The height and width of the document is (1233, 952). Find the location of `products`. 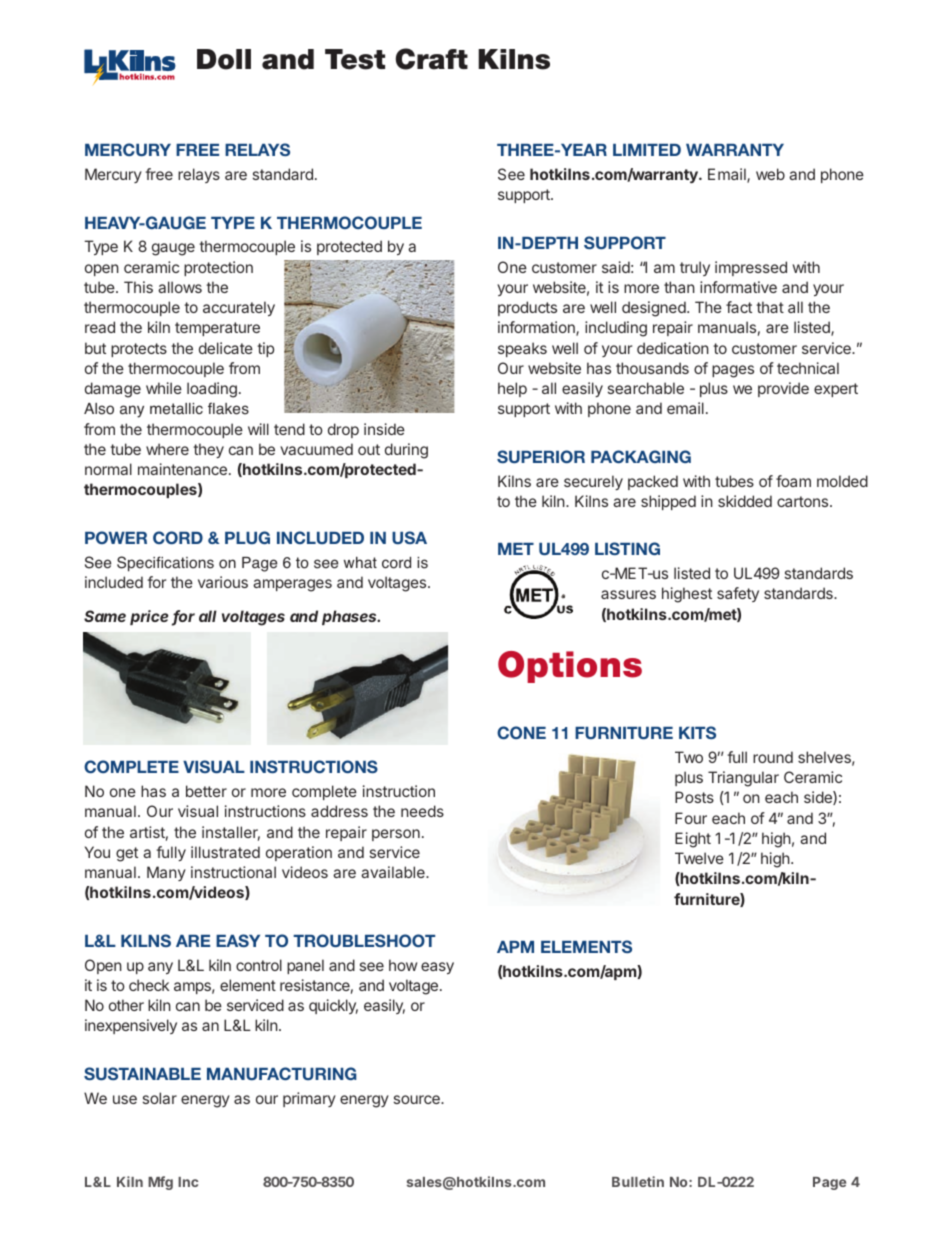

products is located at coordinates (527, 308).
